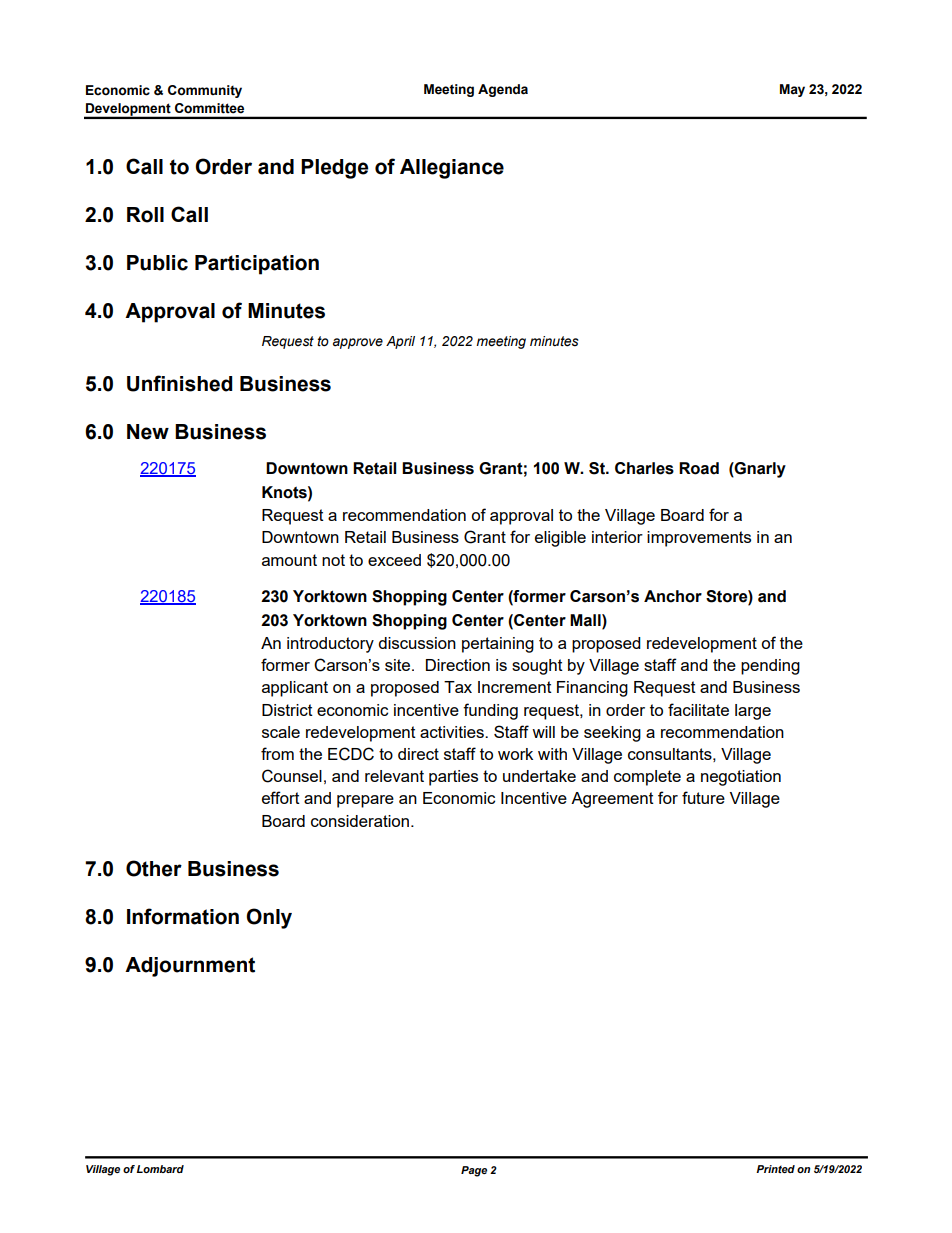 This screenshot has width=952, height=1233. Describe the element at coordinates (498, 645) in the screenshot. I see `pertaining` at that location.
